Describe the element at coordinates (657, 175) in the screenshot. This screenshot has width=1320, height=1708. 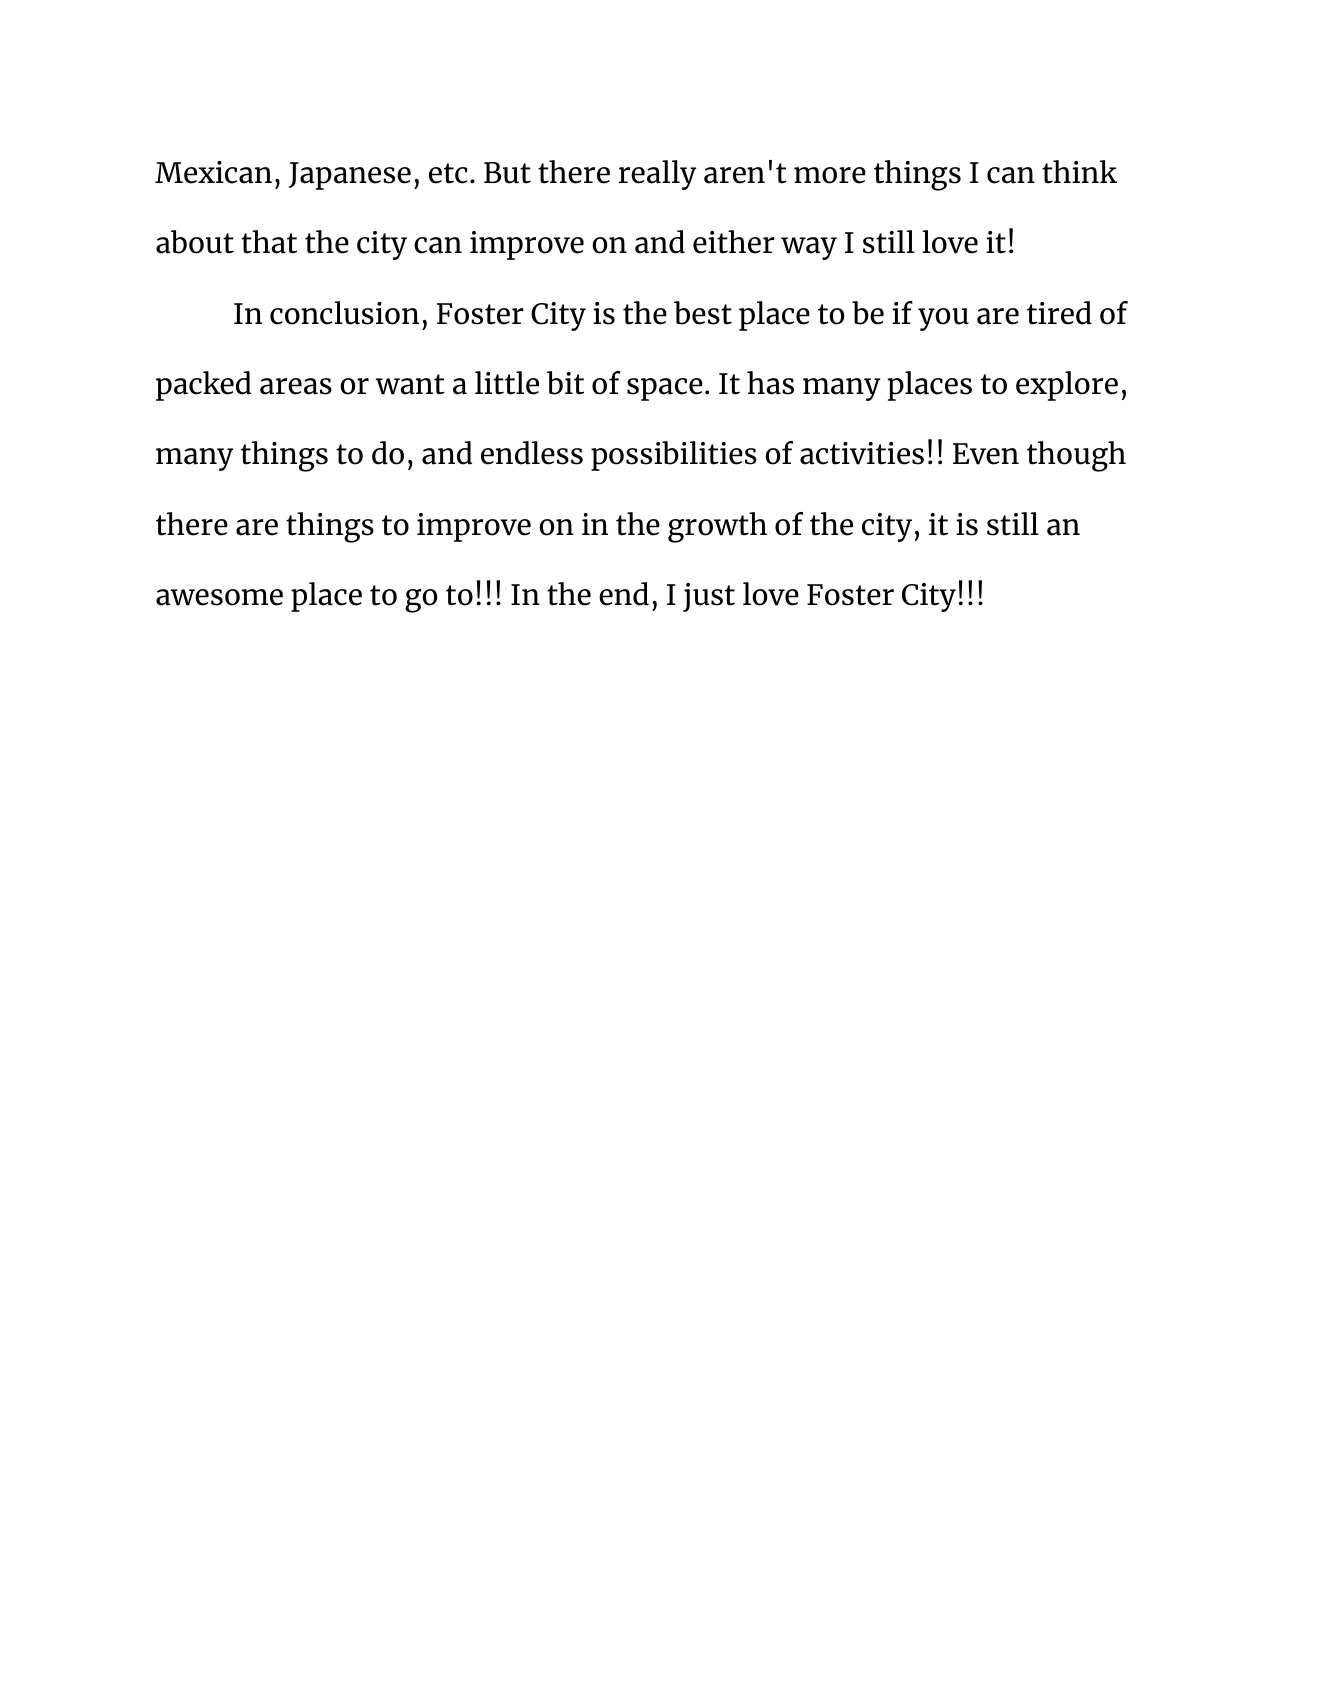
I see `really` at that location.
